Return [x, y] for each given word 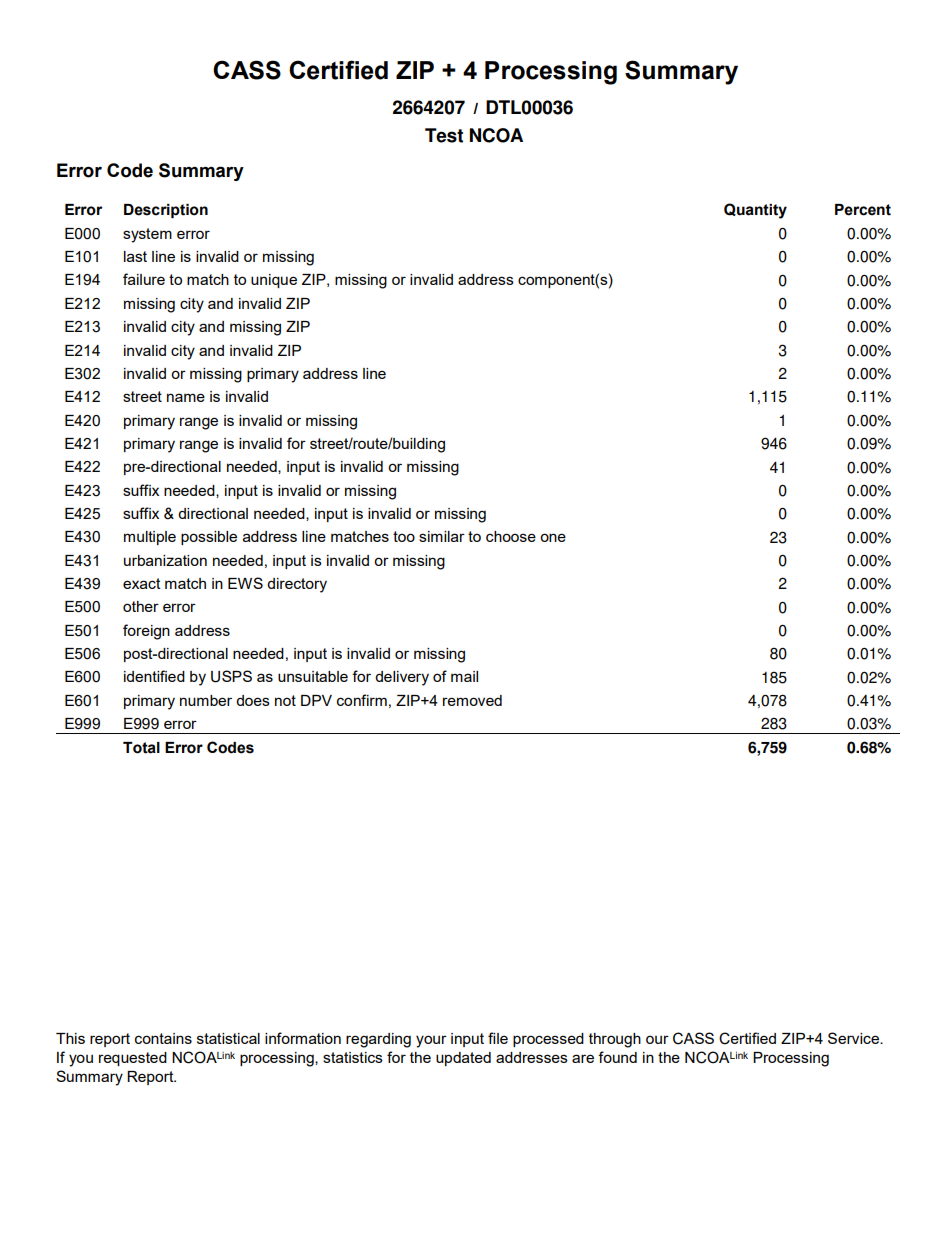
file [498, 1038]
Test [444, 135]
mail [464, 676]
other [141, 606]
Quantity [755, 211]
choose [511, 536]
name [186, 397]
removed [472, 700]
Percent [863, 210]
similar [442, 536]
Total [141, 748]
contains [163, 1038]
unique [274, 281]
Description [166, 211]
